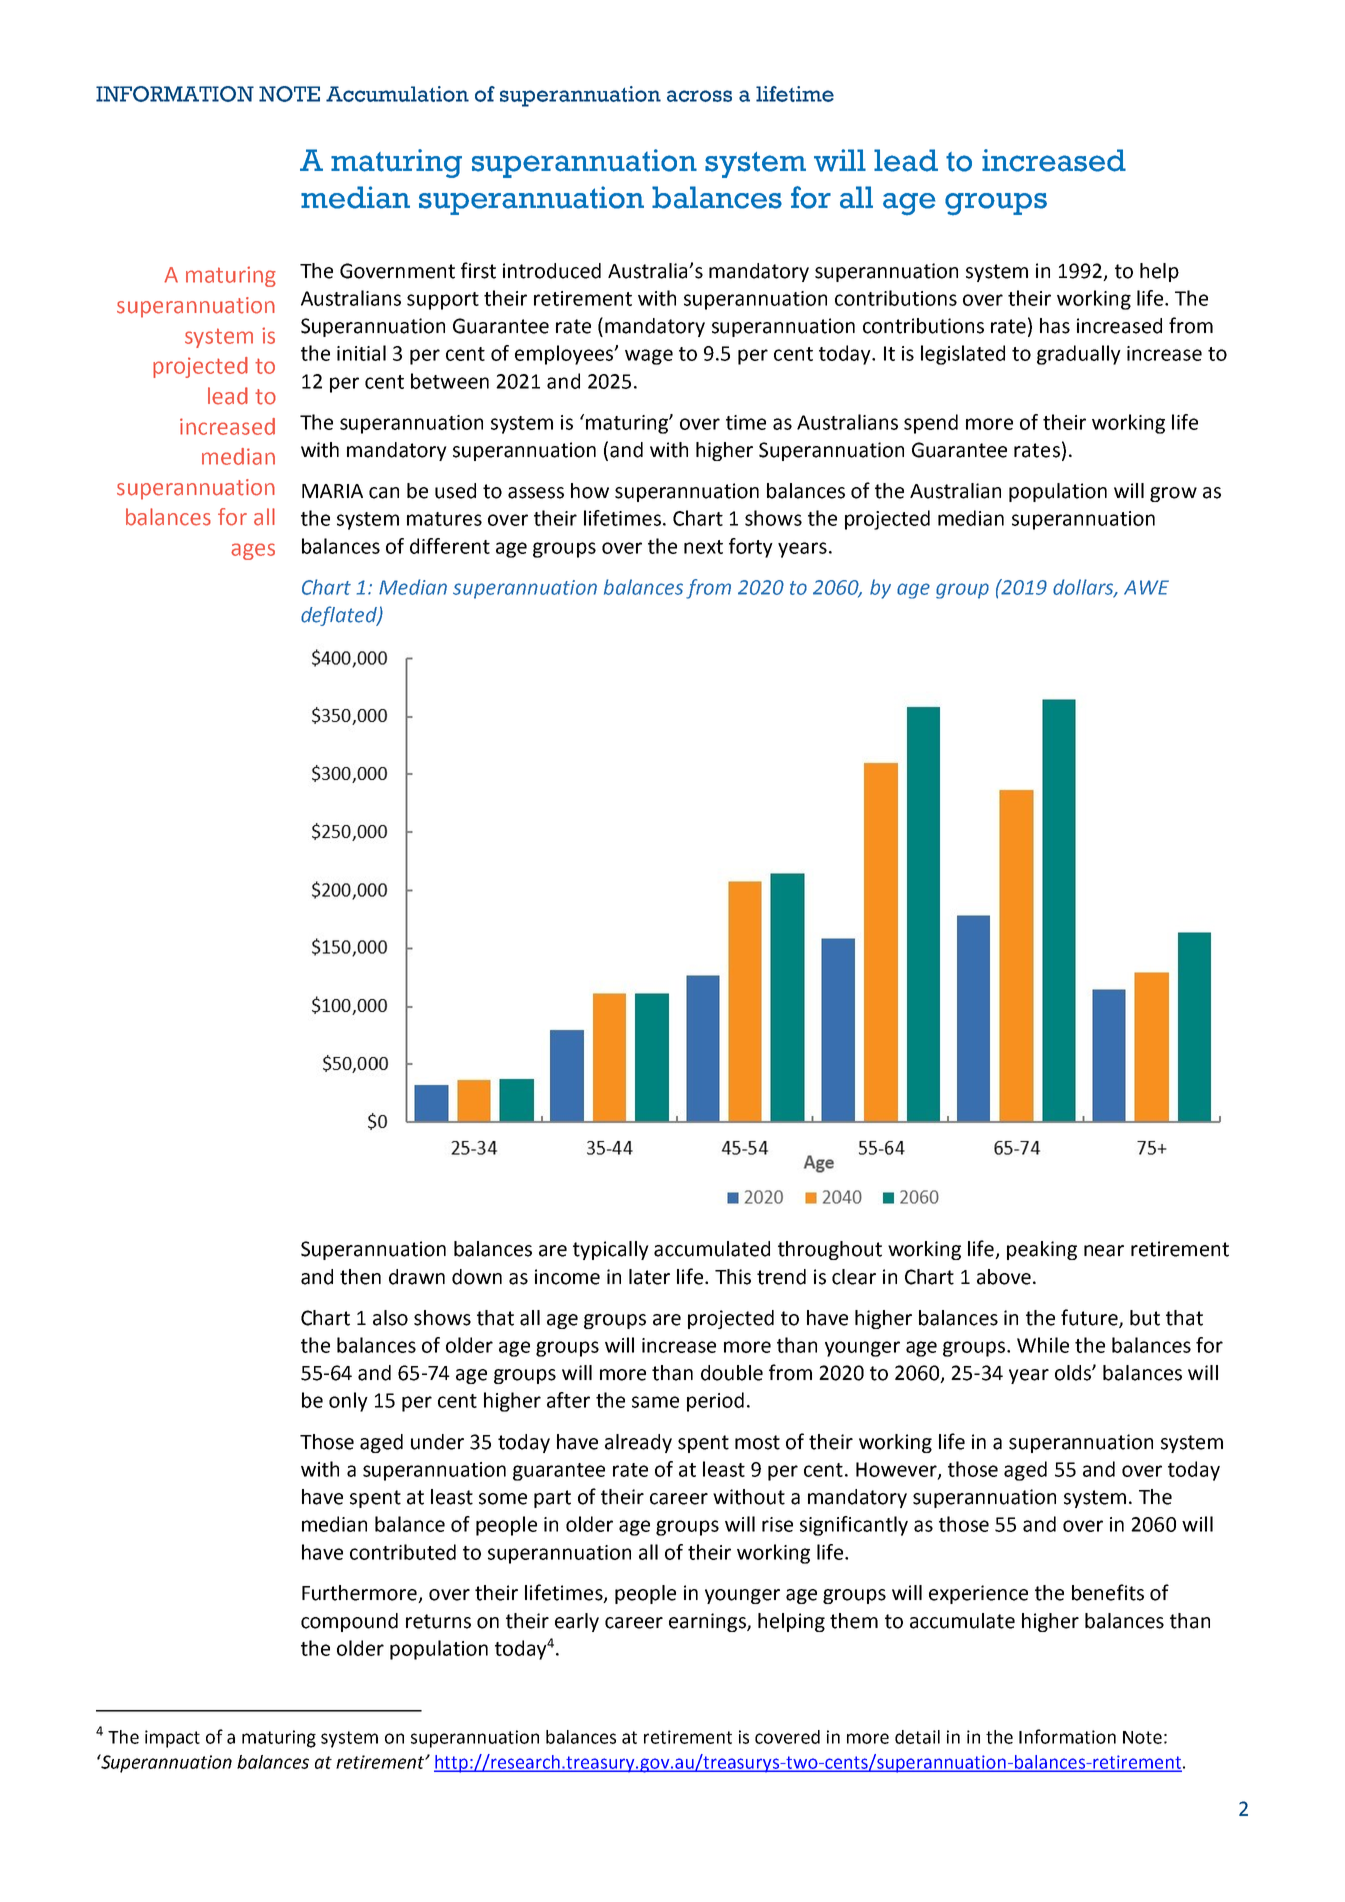 The image size is (1345, 1902). I want to click on across, so click(699, 96).
